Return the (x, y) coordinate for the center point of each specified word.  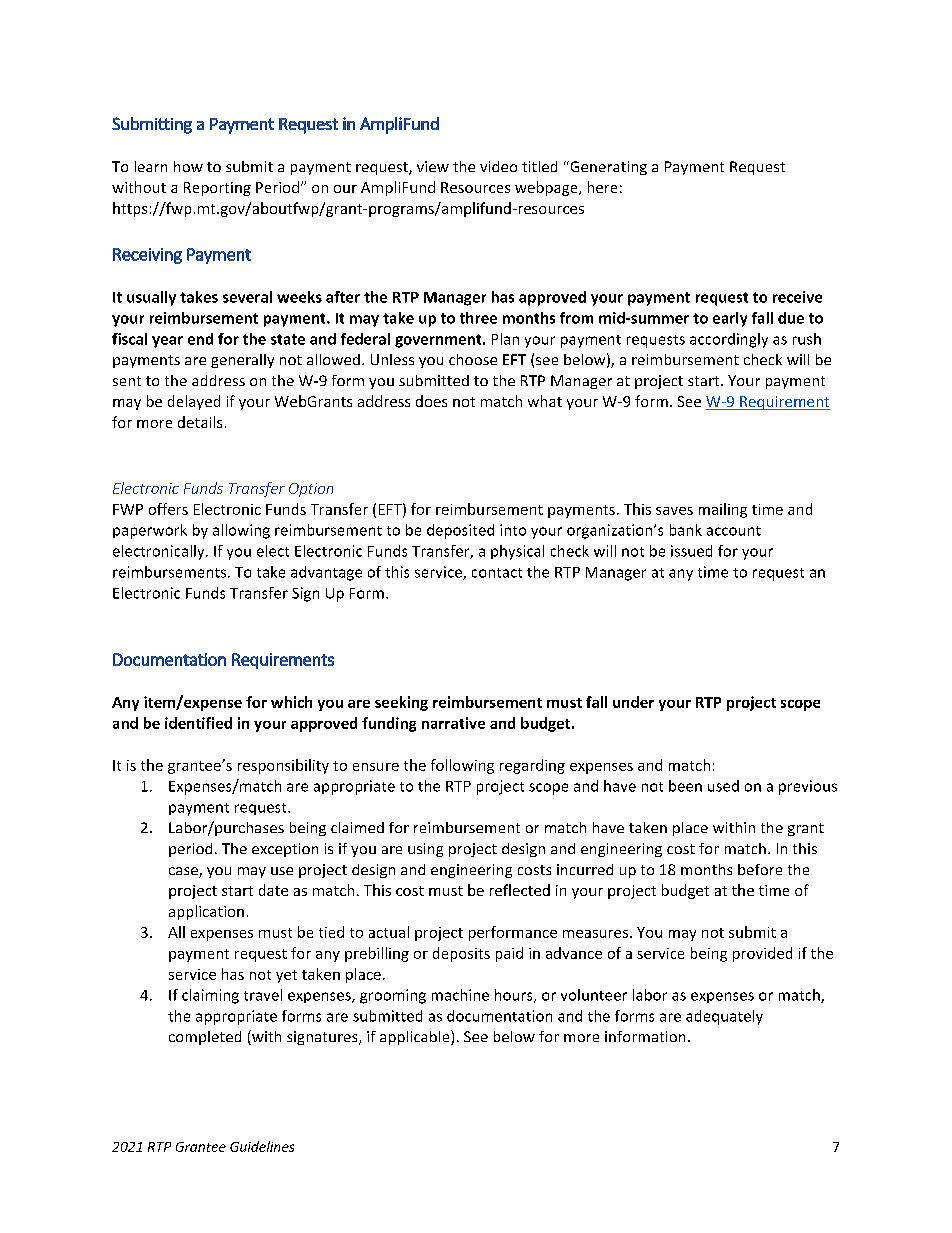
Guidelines (262, 1146)
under (633, 702)
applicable (416, 1037)
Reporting (217, 189)
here (602, 187)
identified (198, 723)
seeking (401, 703)
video (498, 166)
